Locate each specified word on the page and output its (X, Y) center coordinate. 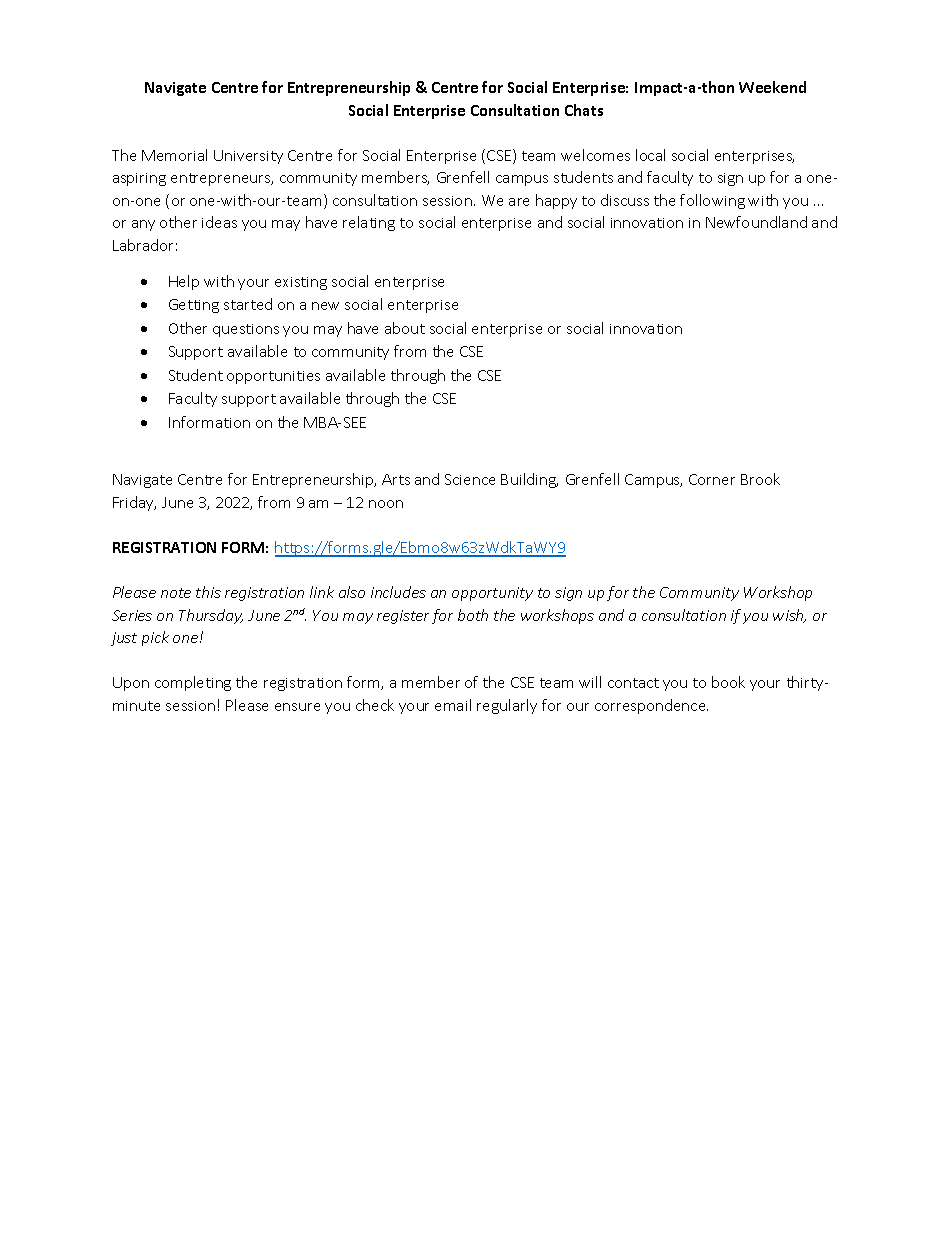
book (728, 682)
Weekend (772, 87)
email (453, 705)
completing (193, 683)
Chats (584, 110)
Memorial (174, 155)
